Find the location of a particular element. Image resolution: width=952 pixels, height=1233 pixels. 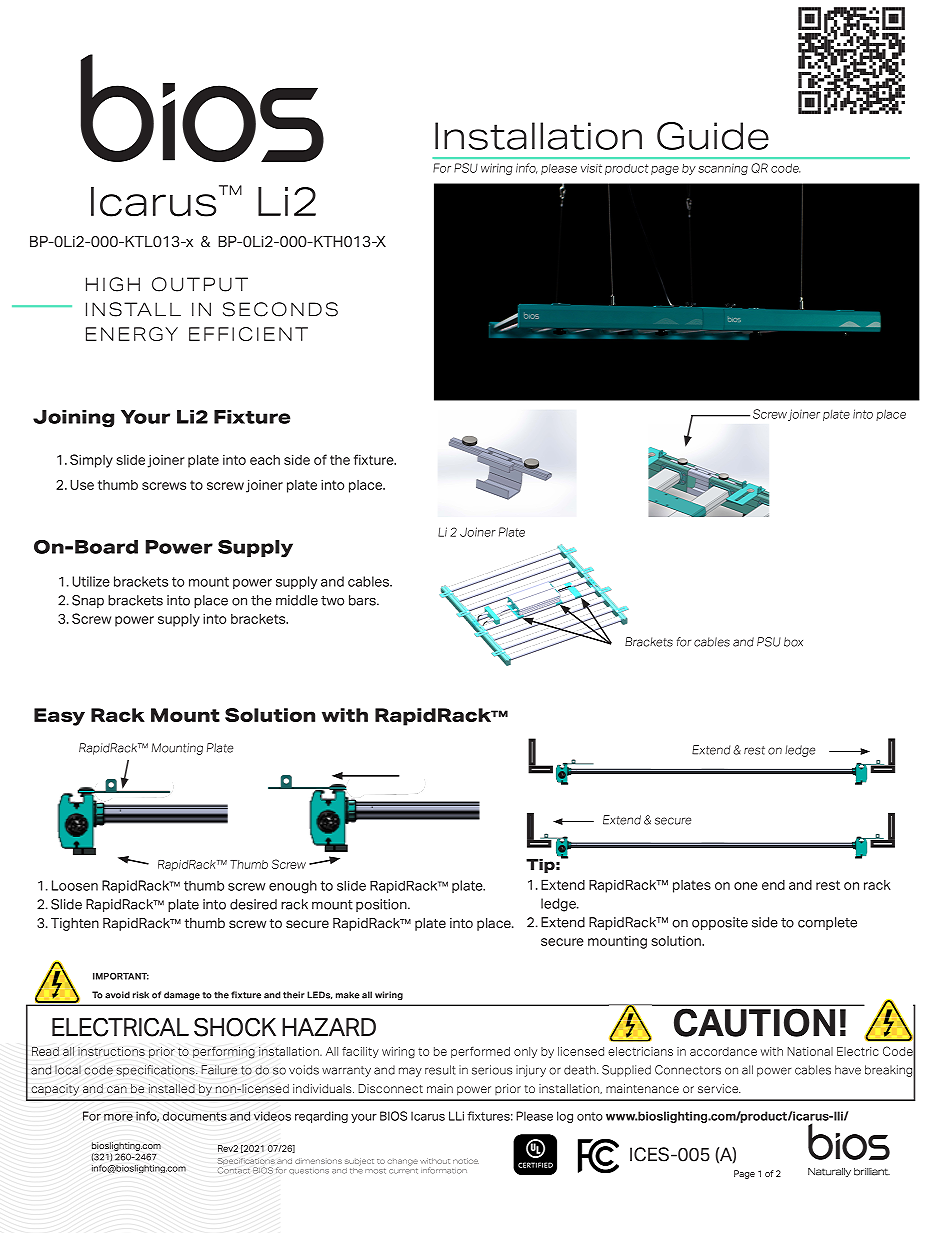

more is located at coordinates (118, 1117).
